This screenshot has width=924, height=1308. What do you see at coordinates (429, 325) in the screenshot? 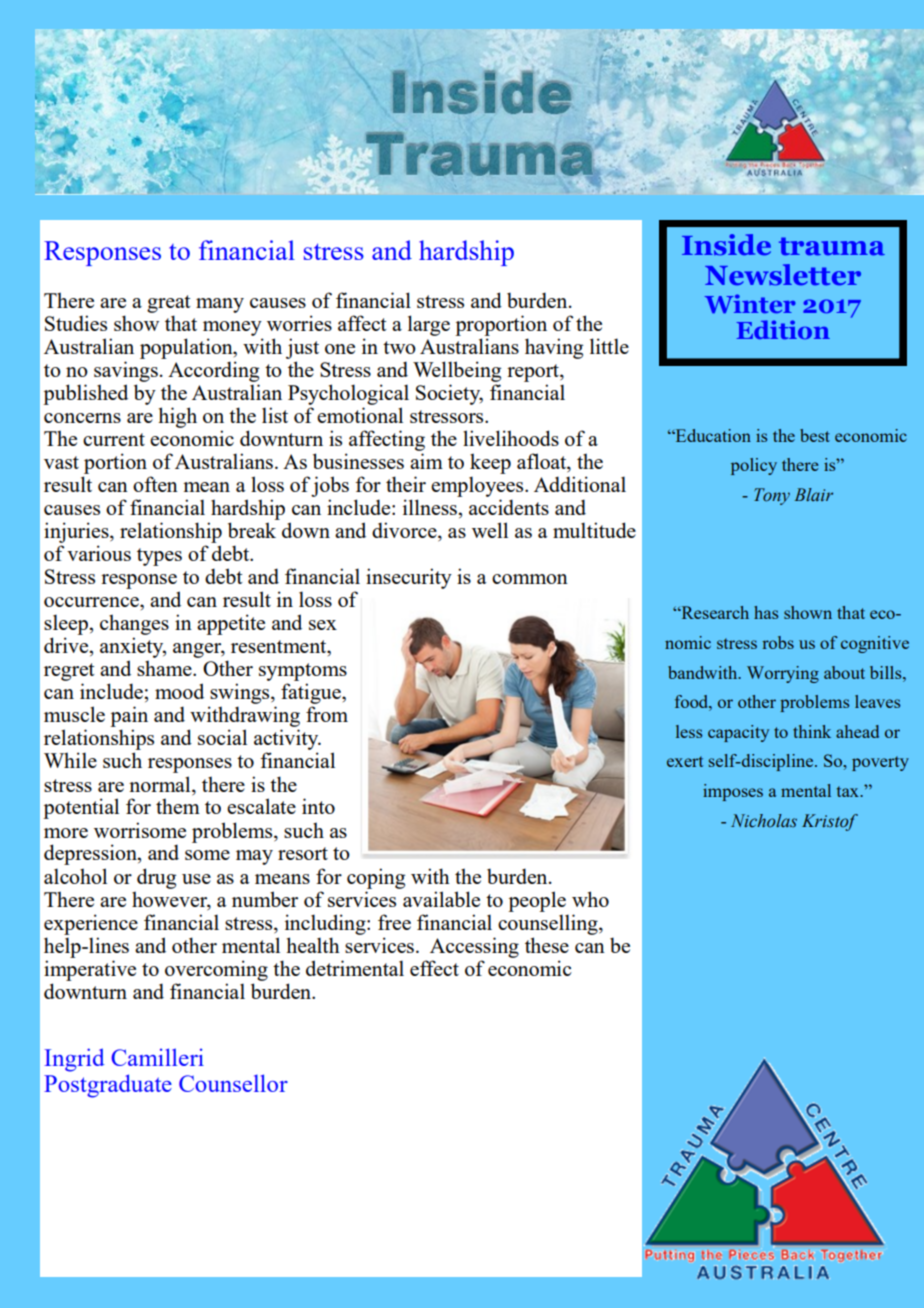
I see `large` at bounding box center [429, 325].
